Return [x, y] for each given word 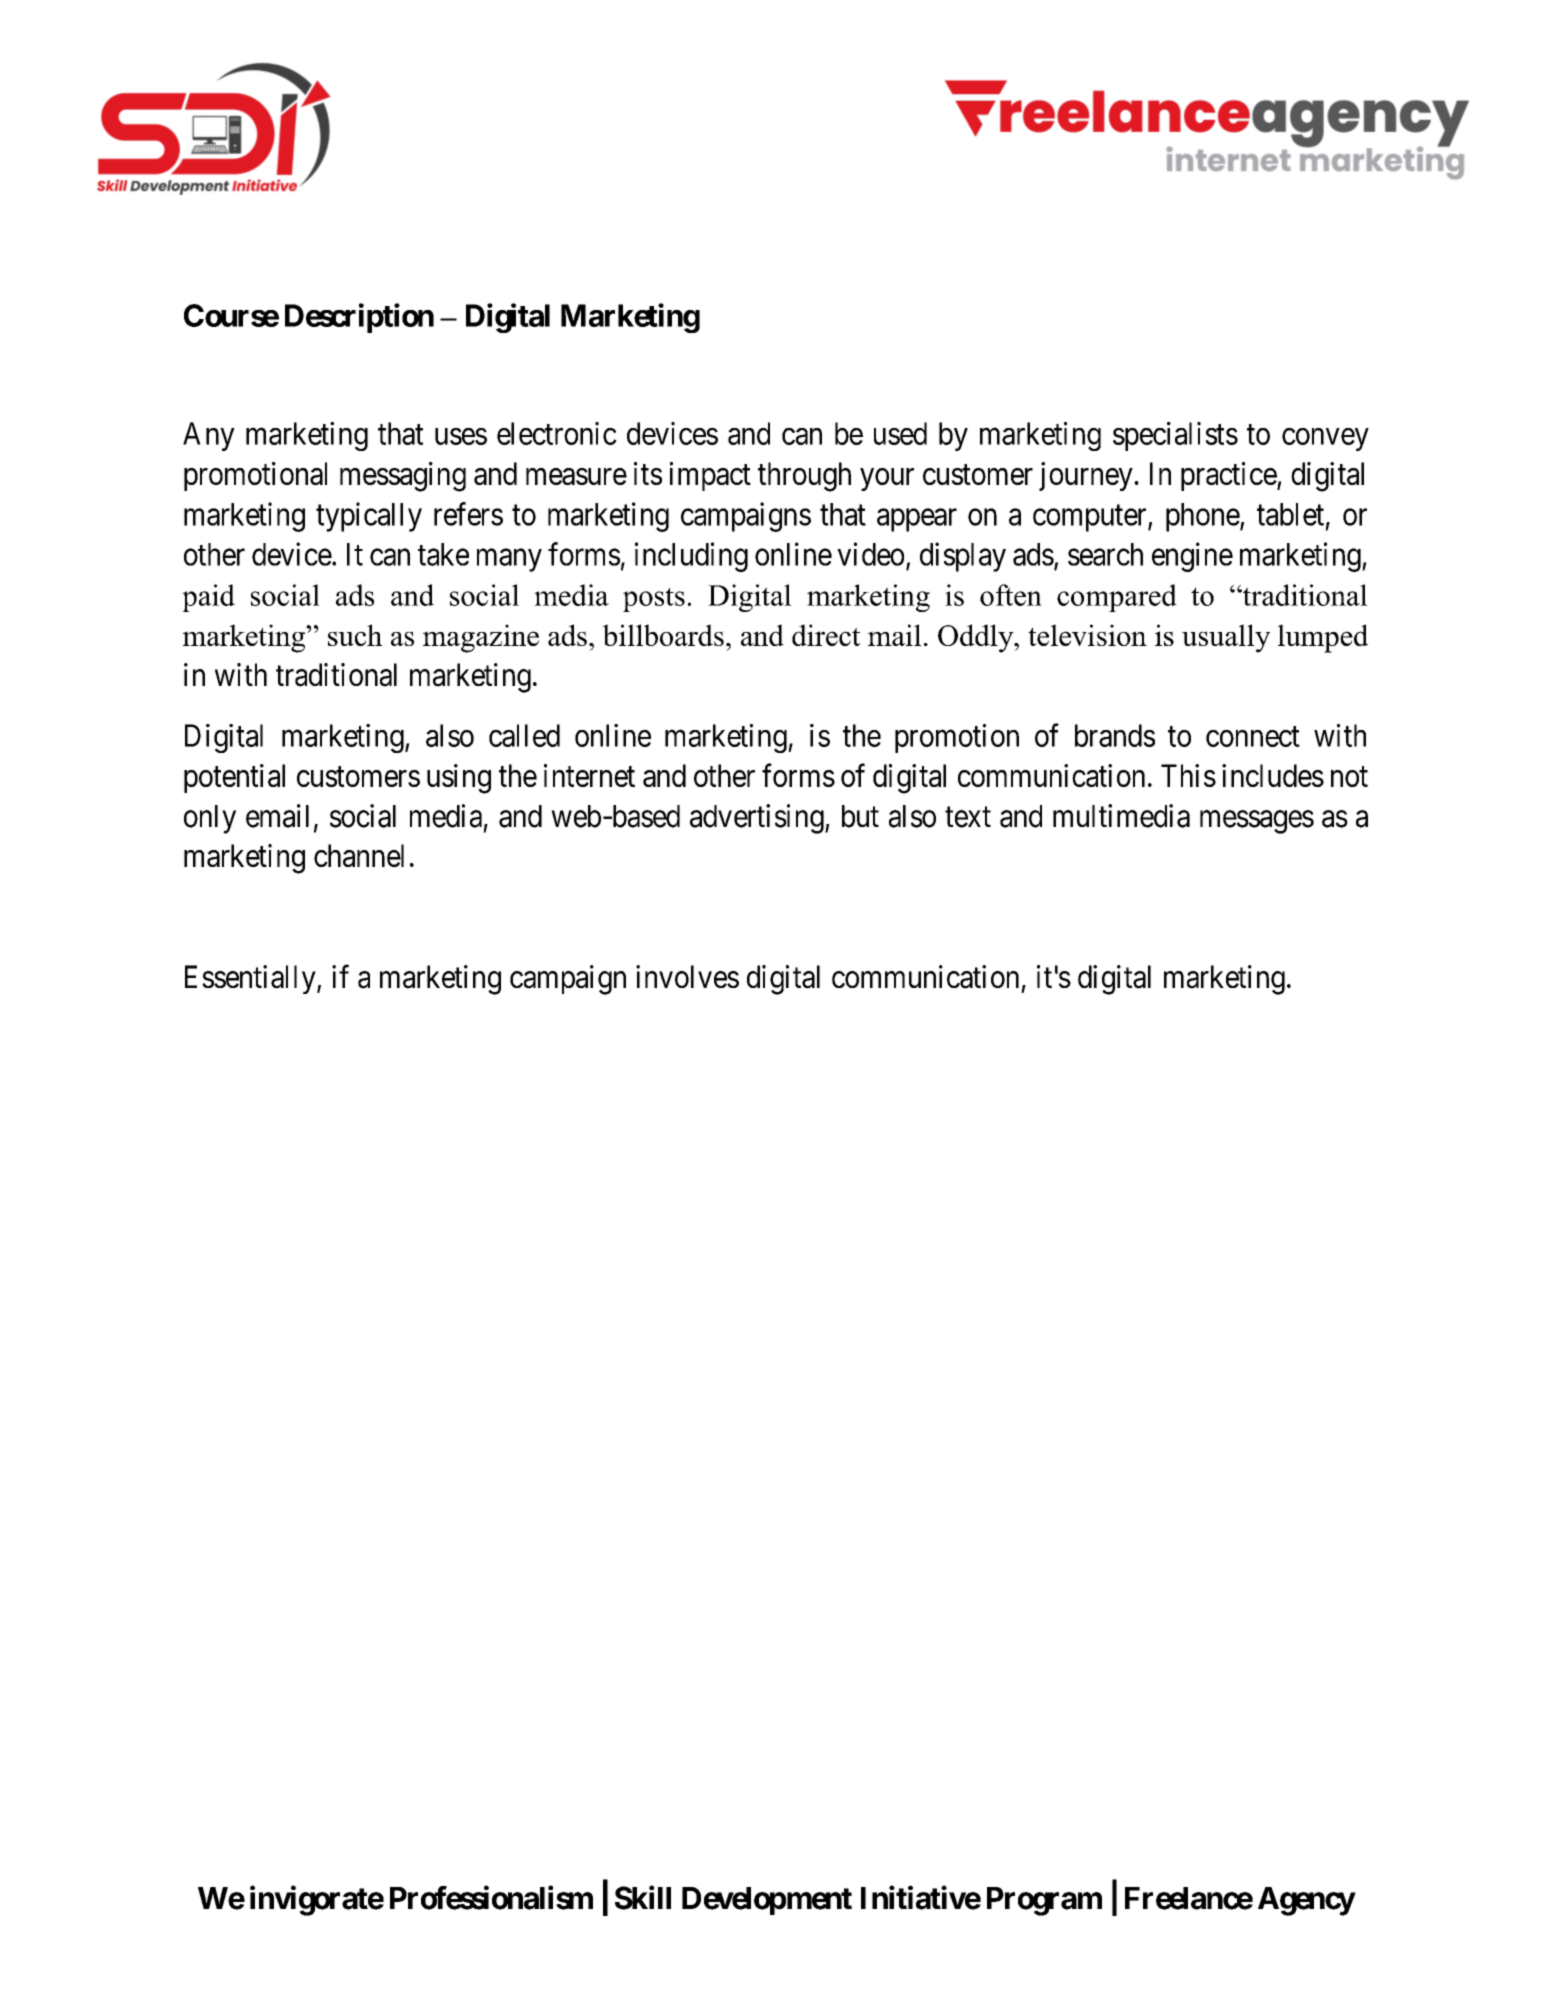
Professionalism [491, 1898]
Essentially [251, 979]
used [900, 433]
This [1188, 775]
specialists [1175, 436]
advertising [758, 819]
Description [359, 318]
